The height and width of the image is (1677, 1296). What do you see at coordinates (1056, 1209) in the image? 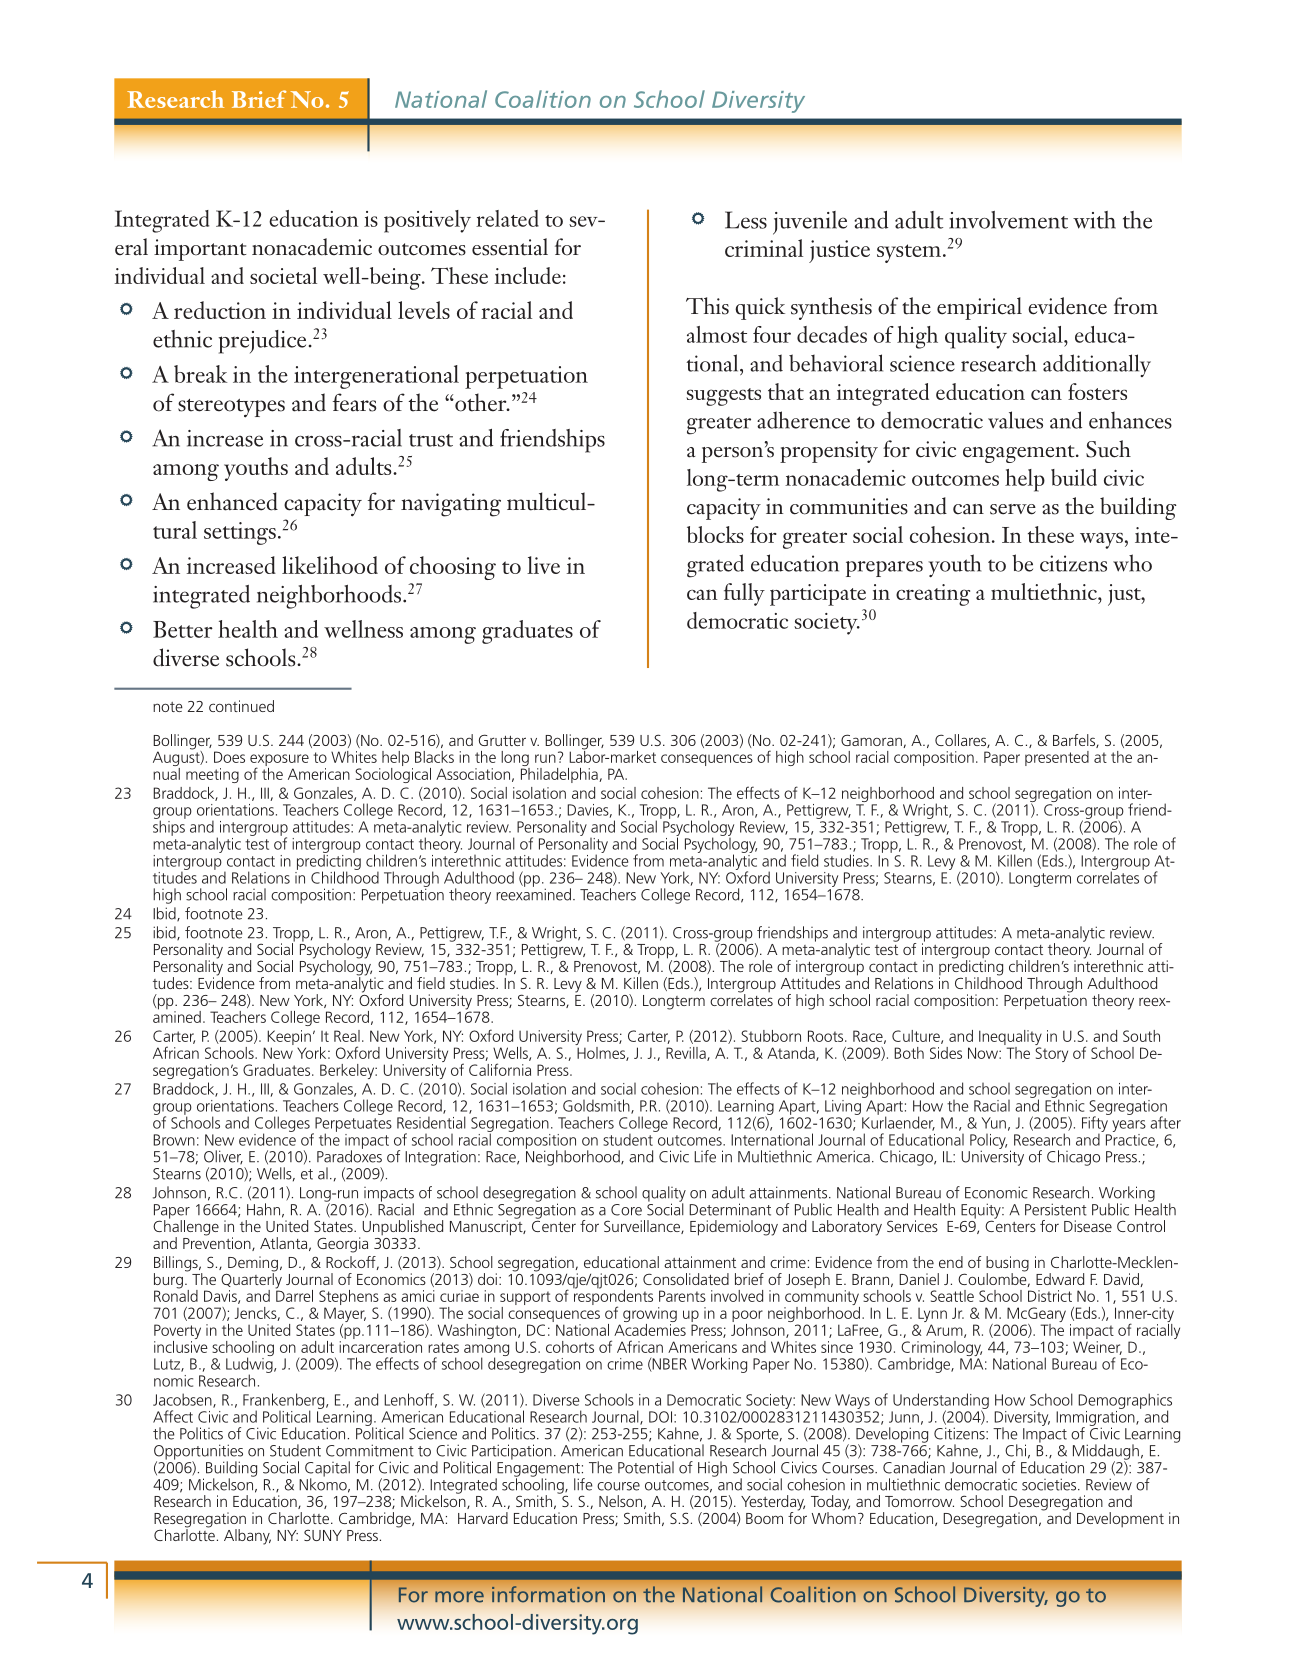
I see `Persistent` at bounding box center [1056, 1209].
